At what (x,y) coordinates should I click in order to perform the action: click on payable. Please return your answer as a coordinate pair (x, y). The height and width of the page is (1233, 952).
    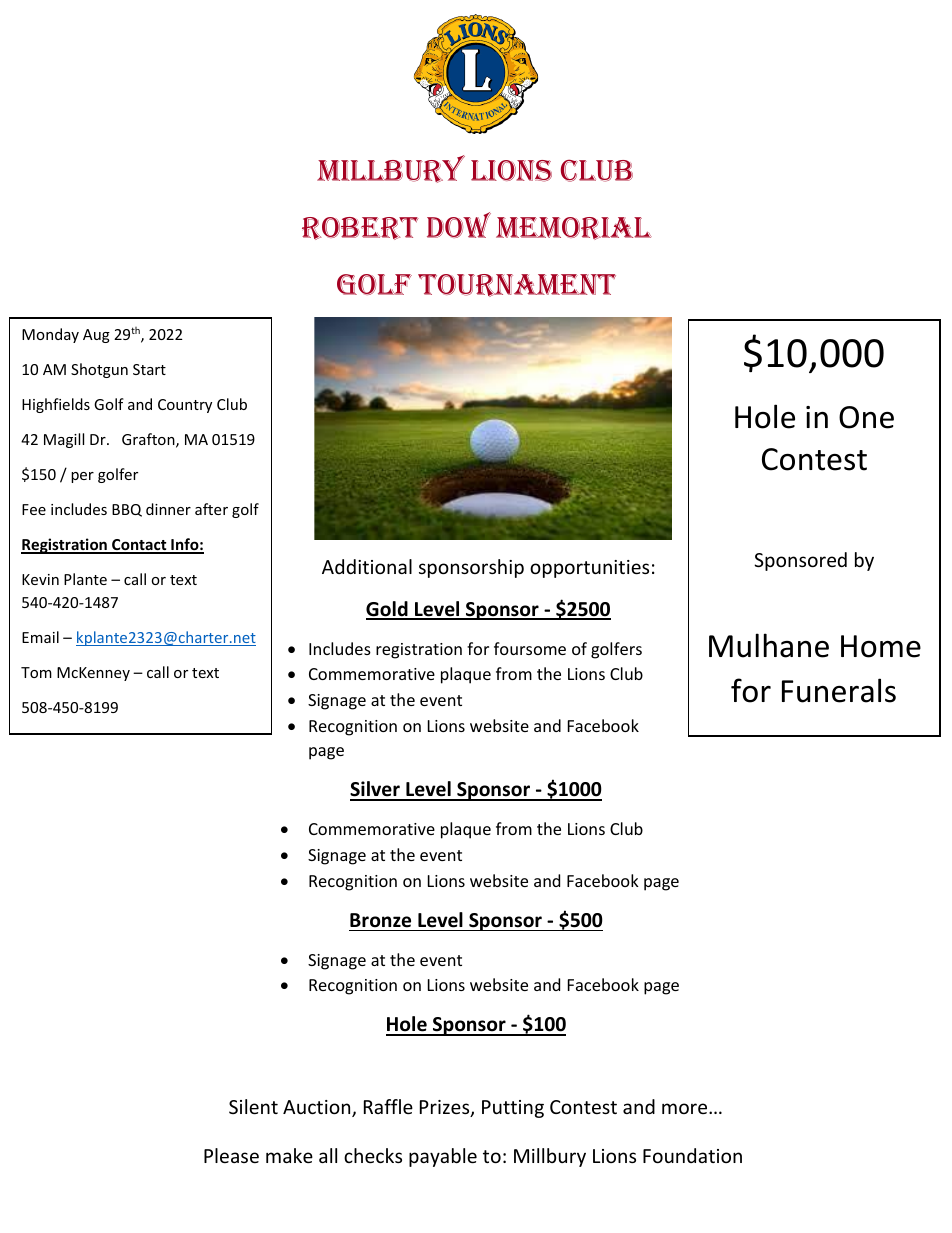
    Looking at the image, I should click on (443, 1157).
